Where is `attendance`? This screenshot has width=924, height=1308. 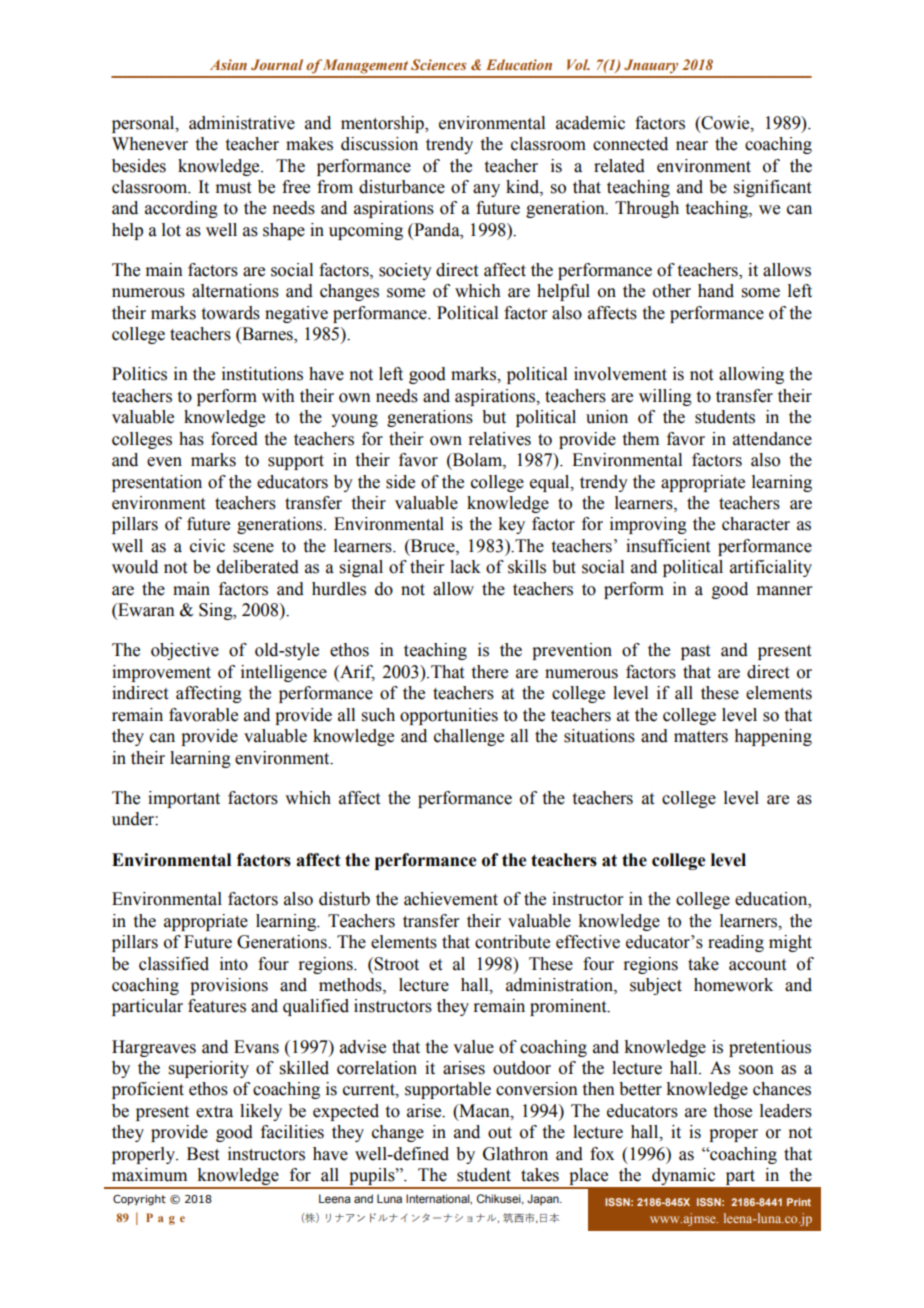 attendance is located at coordinates (772, 439).
